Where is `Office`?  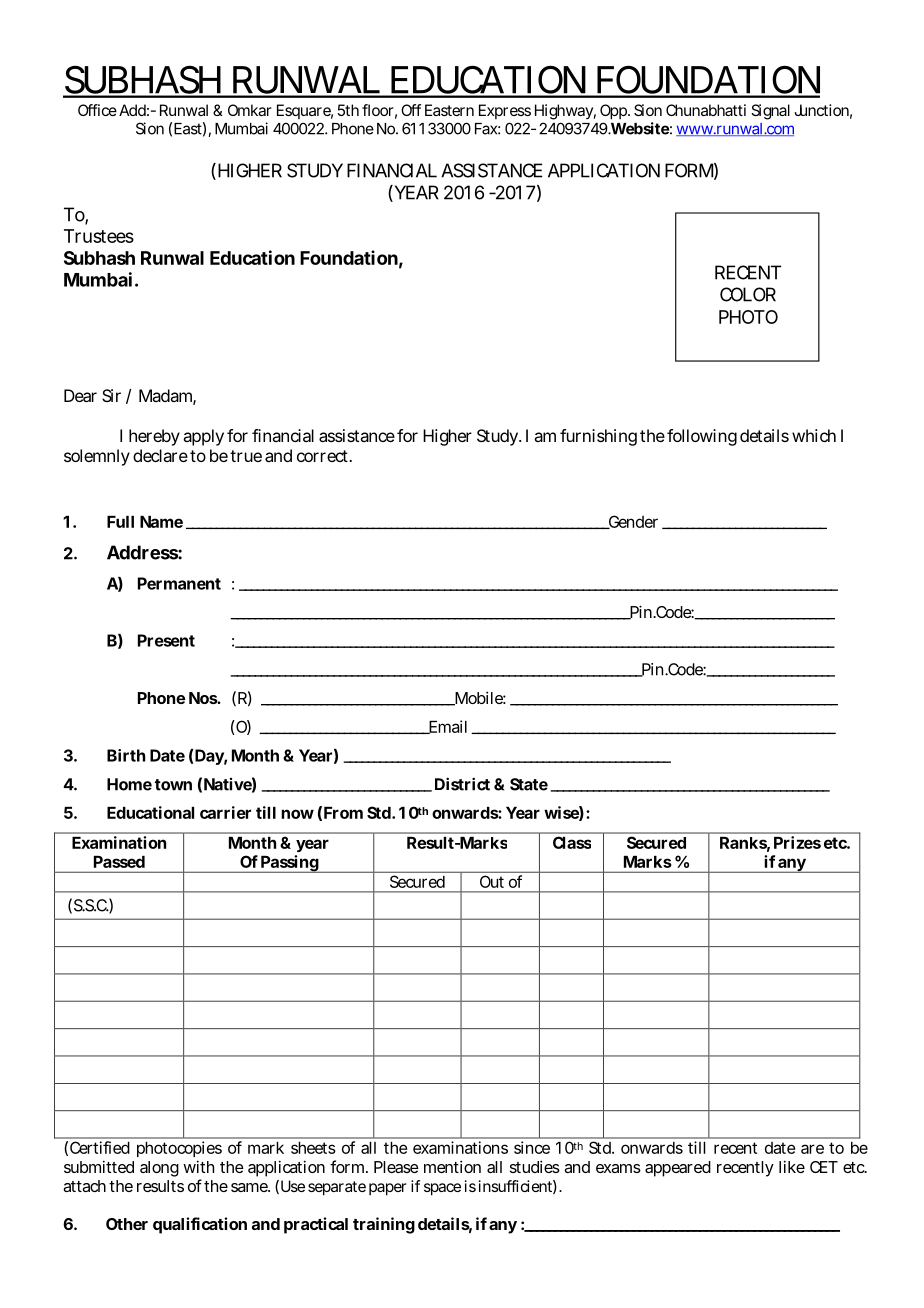 Office is located at coordinates (97, 110).
